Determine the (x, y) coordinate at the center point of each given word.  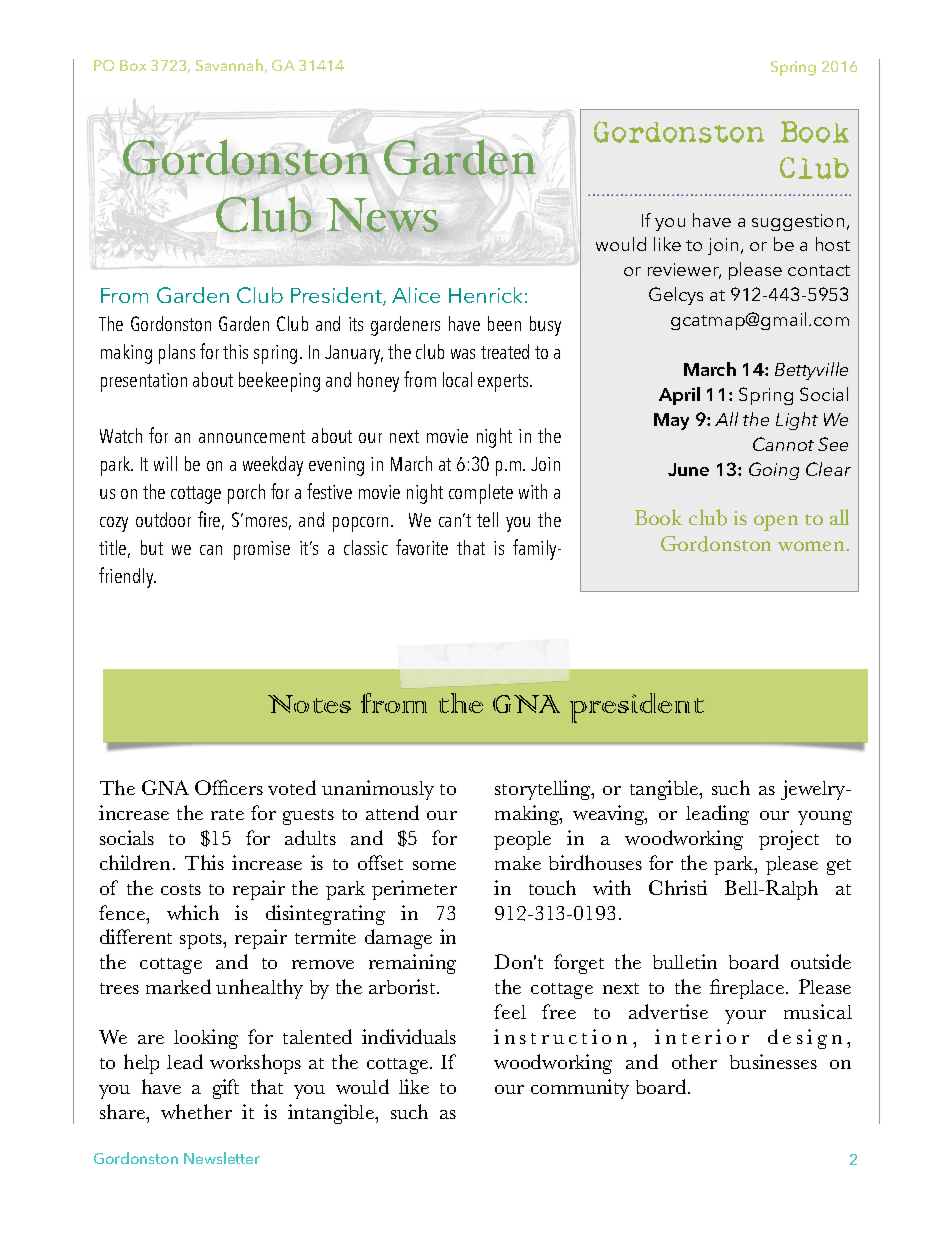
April (679, 396)
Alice (416, 295)
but (152, 547)
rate (227, 814)
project (789, 840)
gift (226, 1089)
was (463, 354)
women (812, 546)
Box (133, 65)
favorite (422, 547)
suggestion (798, 222)
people (522, 840)
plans (177, 354)
